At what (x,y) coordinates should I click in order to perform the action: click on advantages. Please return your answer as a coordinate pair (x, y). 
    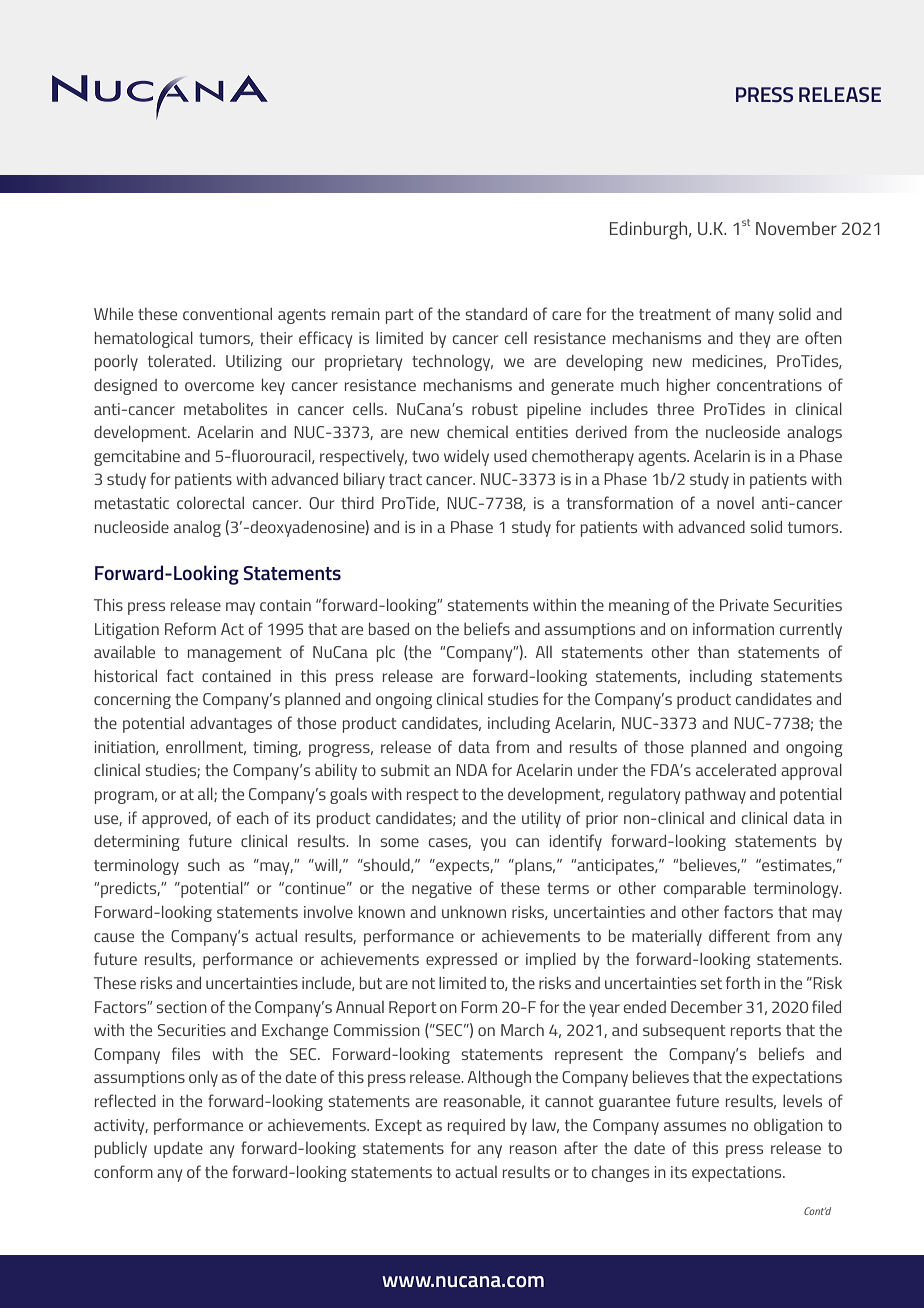
    Looking at the image, I should click on (231, 725).
